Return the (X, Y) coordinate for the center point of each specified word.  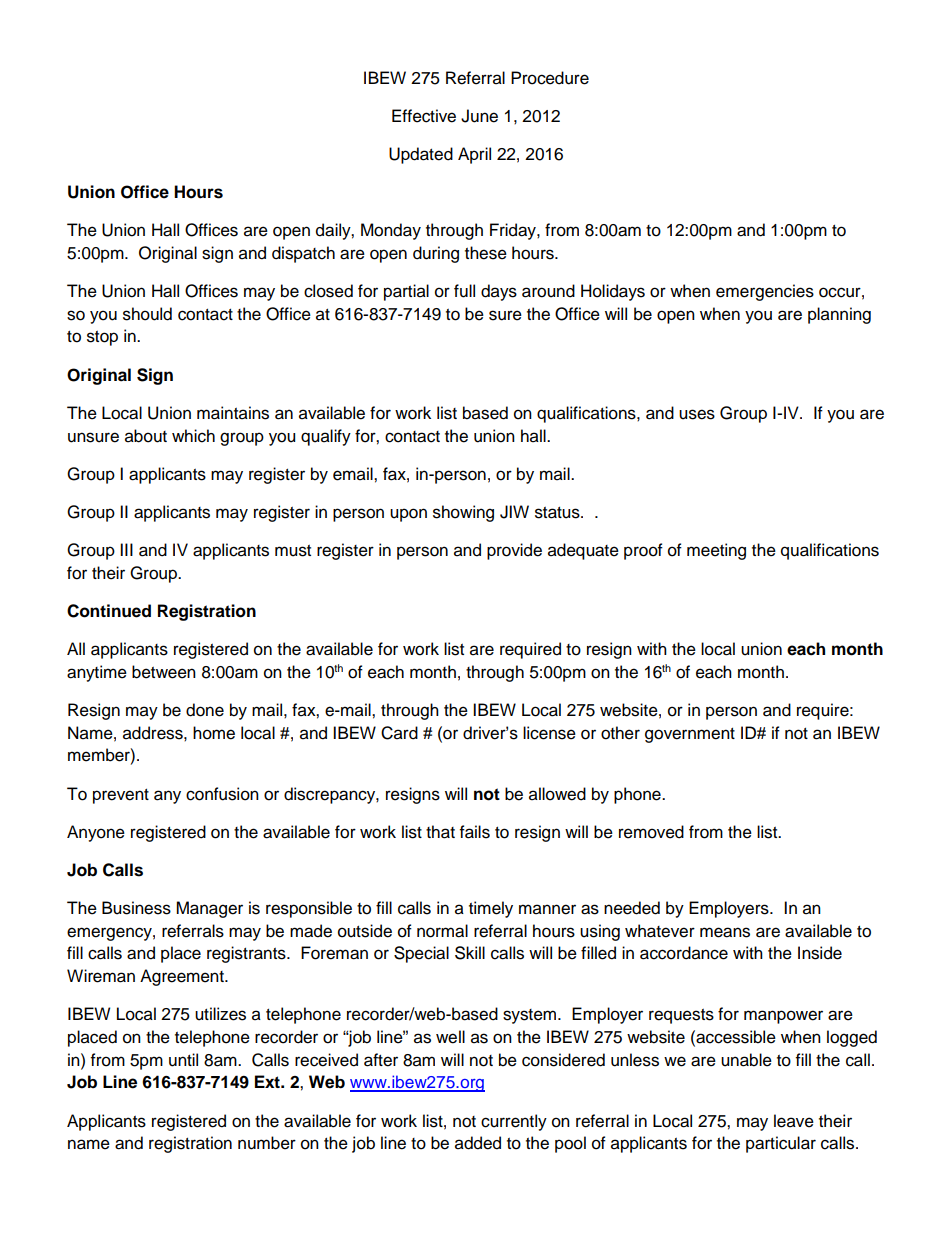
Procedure (550, 78)
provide (514, 551)
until (183, 1060)
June (479, 116)
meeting (716, 551)
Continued (109, 611)
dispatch (303, 254)
